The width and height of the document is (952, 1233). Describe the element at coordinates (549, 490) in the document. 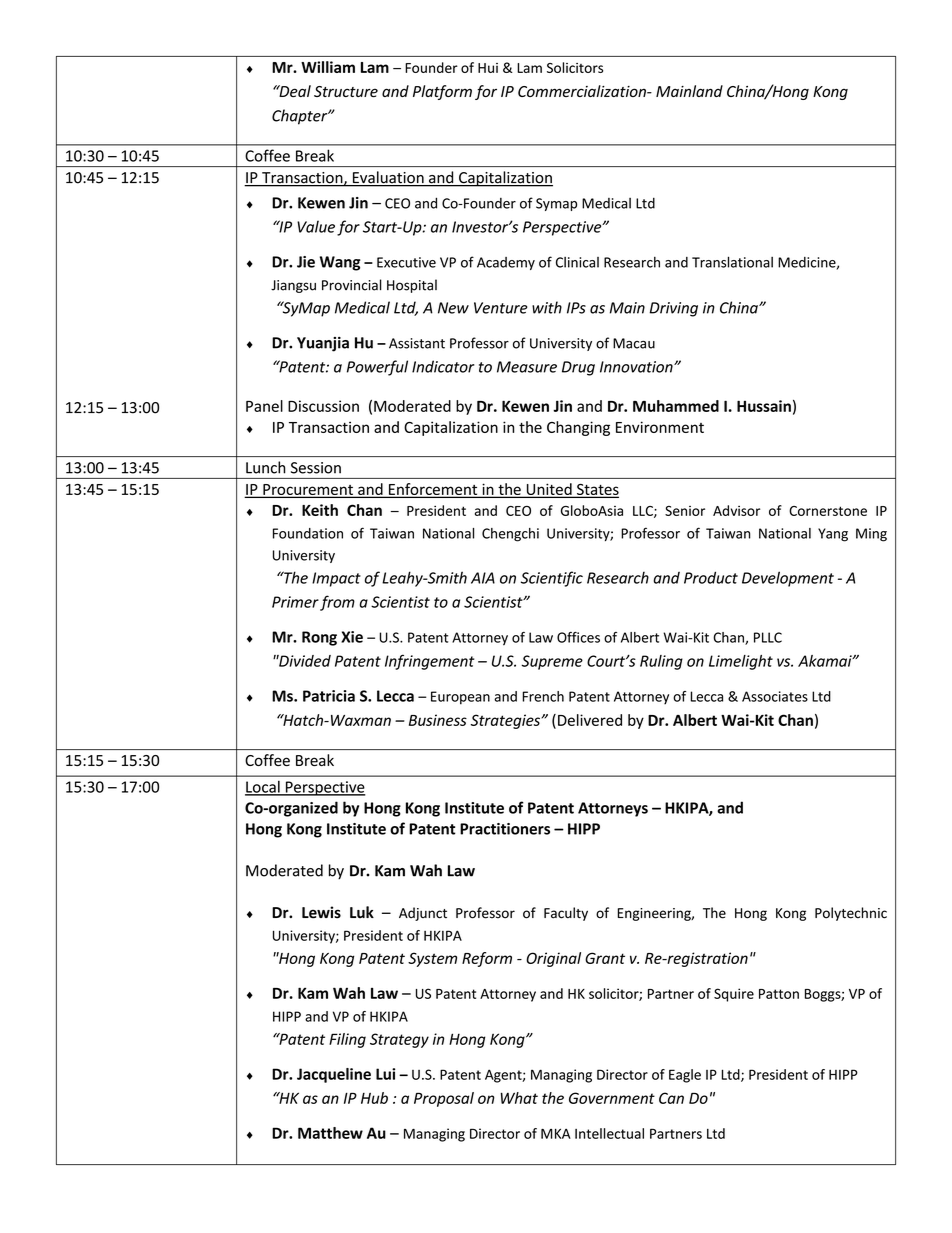

I see `United` at that location.
